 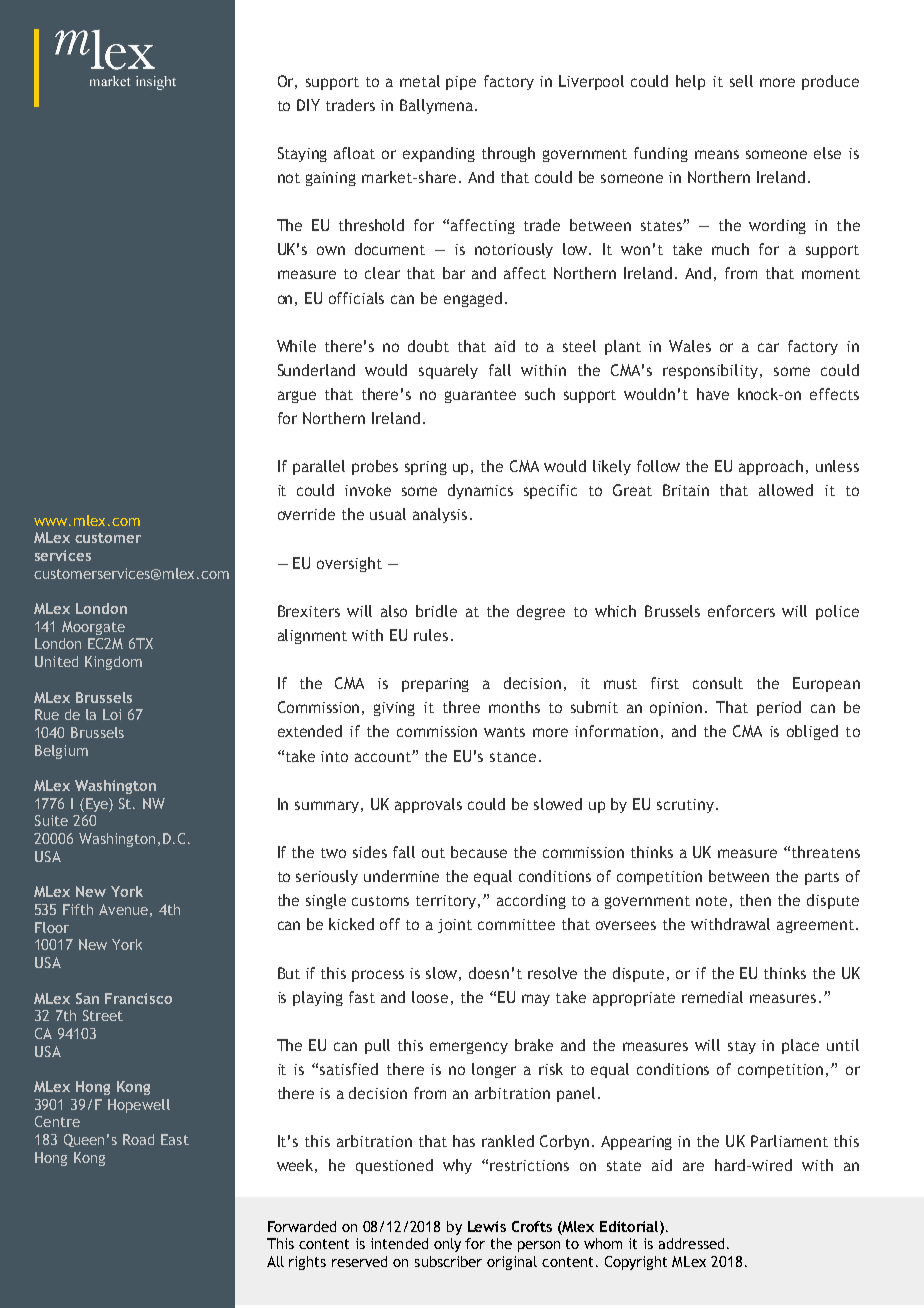 I want to click on consult, so click(x=718, y=683).
